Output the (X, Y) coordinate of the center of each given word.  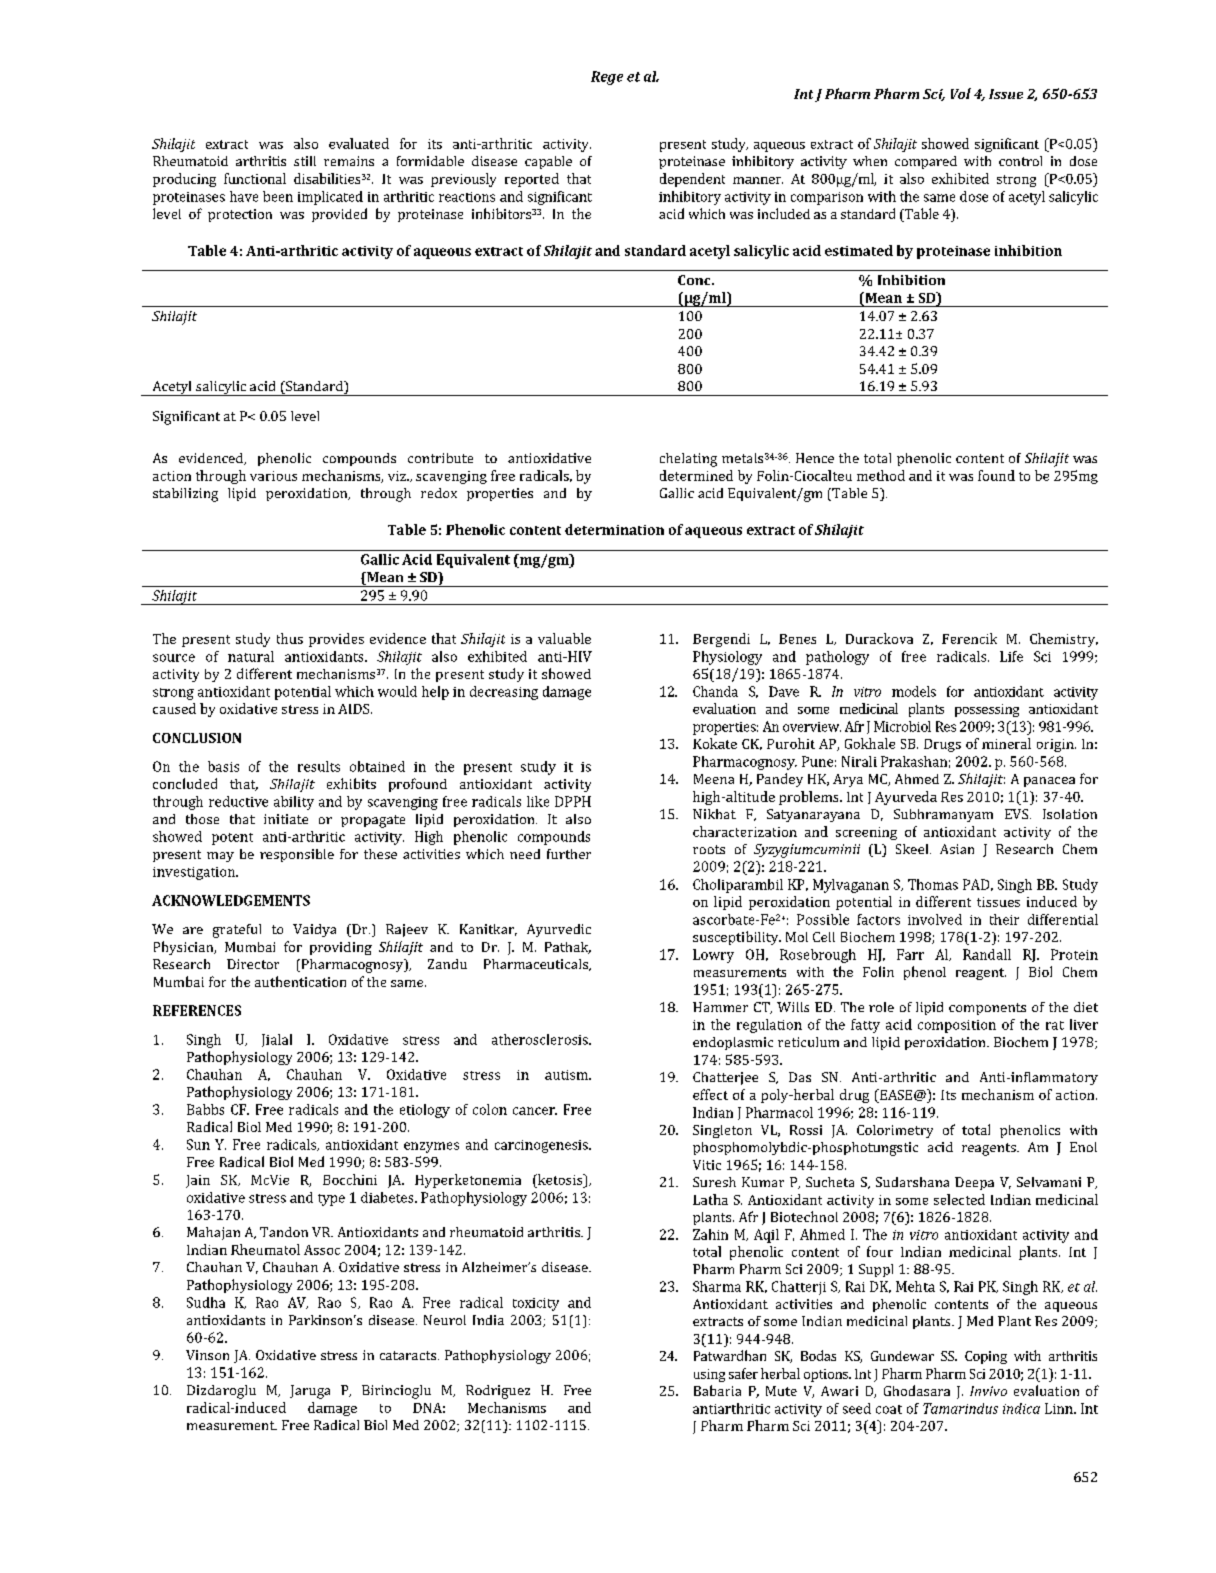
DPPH (573, 801)
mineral (1006, 743)
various (273, 476)
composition (957, 1026)
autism (567, 1075)
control (1020, 161)
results (319, 766)
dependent (692, 180)
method (881, 475)
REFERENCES (197, 1010)
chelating (688, 460)
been (278, 196)
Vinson (207, 1355)
